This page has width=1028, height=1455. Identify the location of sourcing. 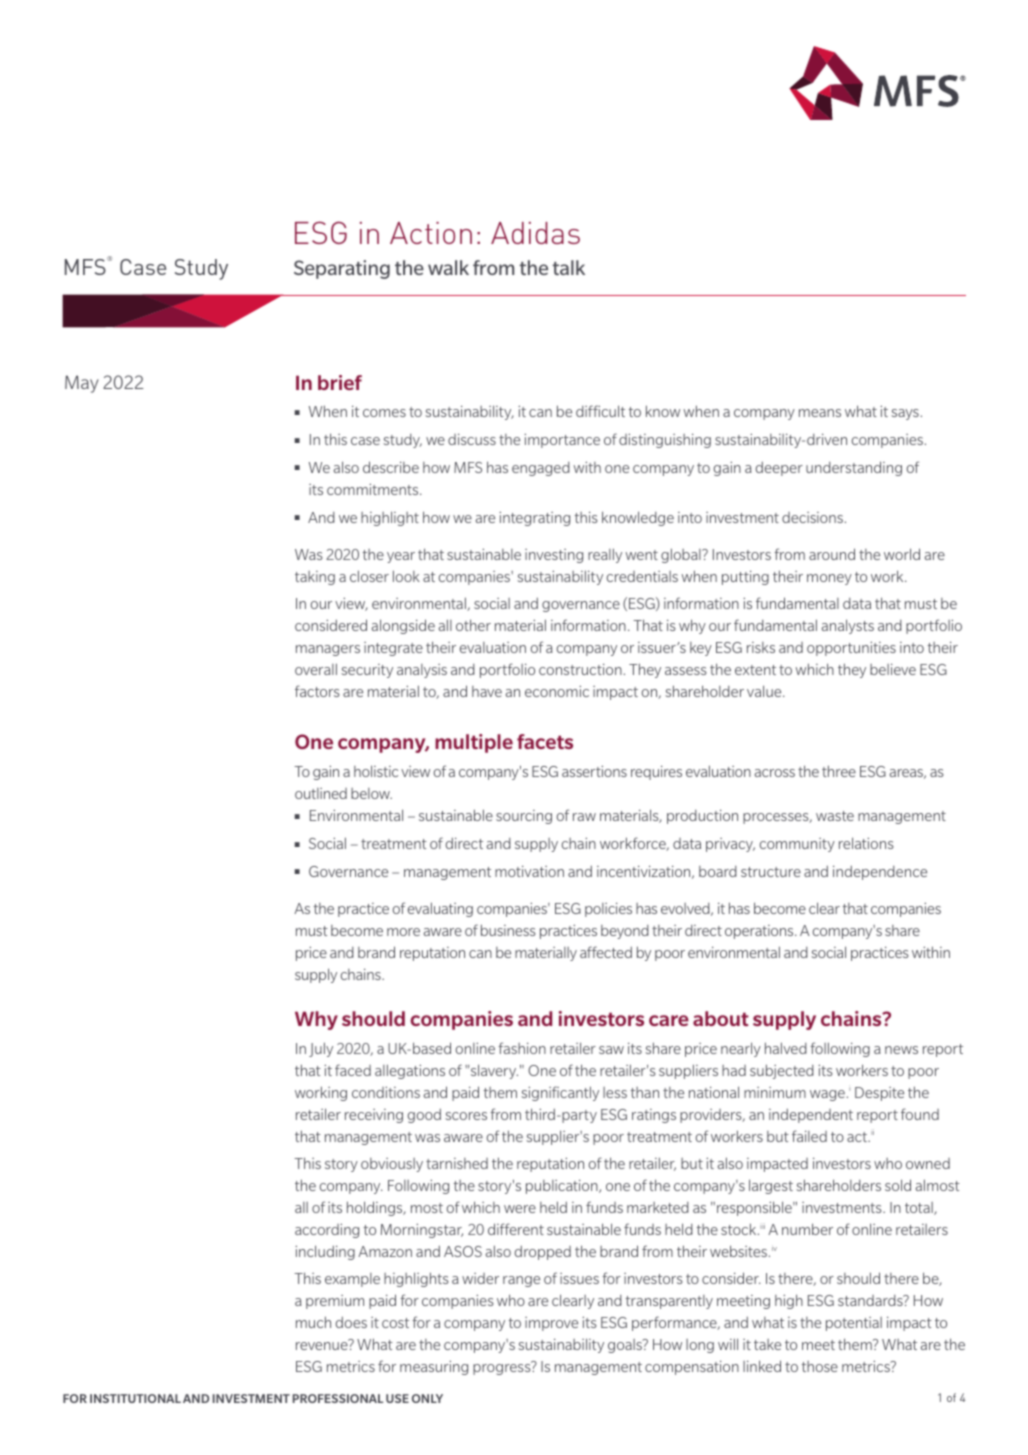
(524, 817).
